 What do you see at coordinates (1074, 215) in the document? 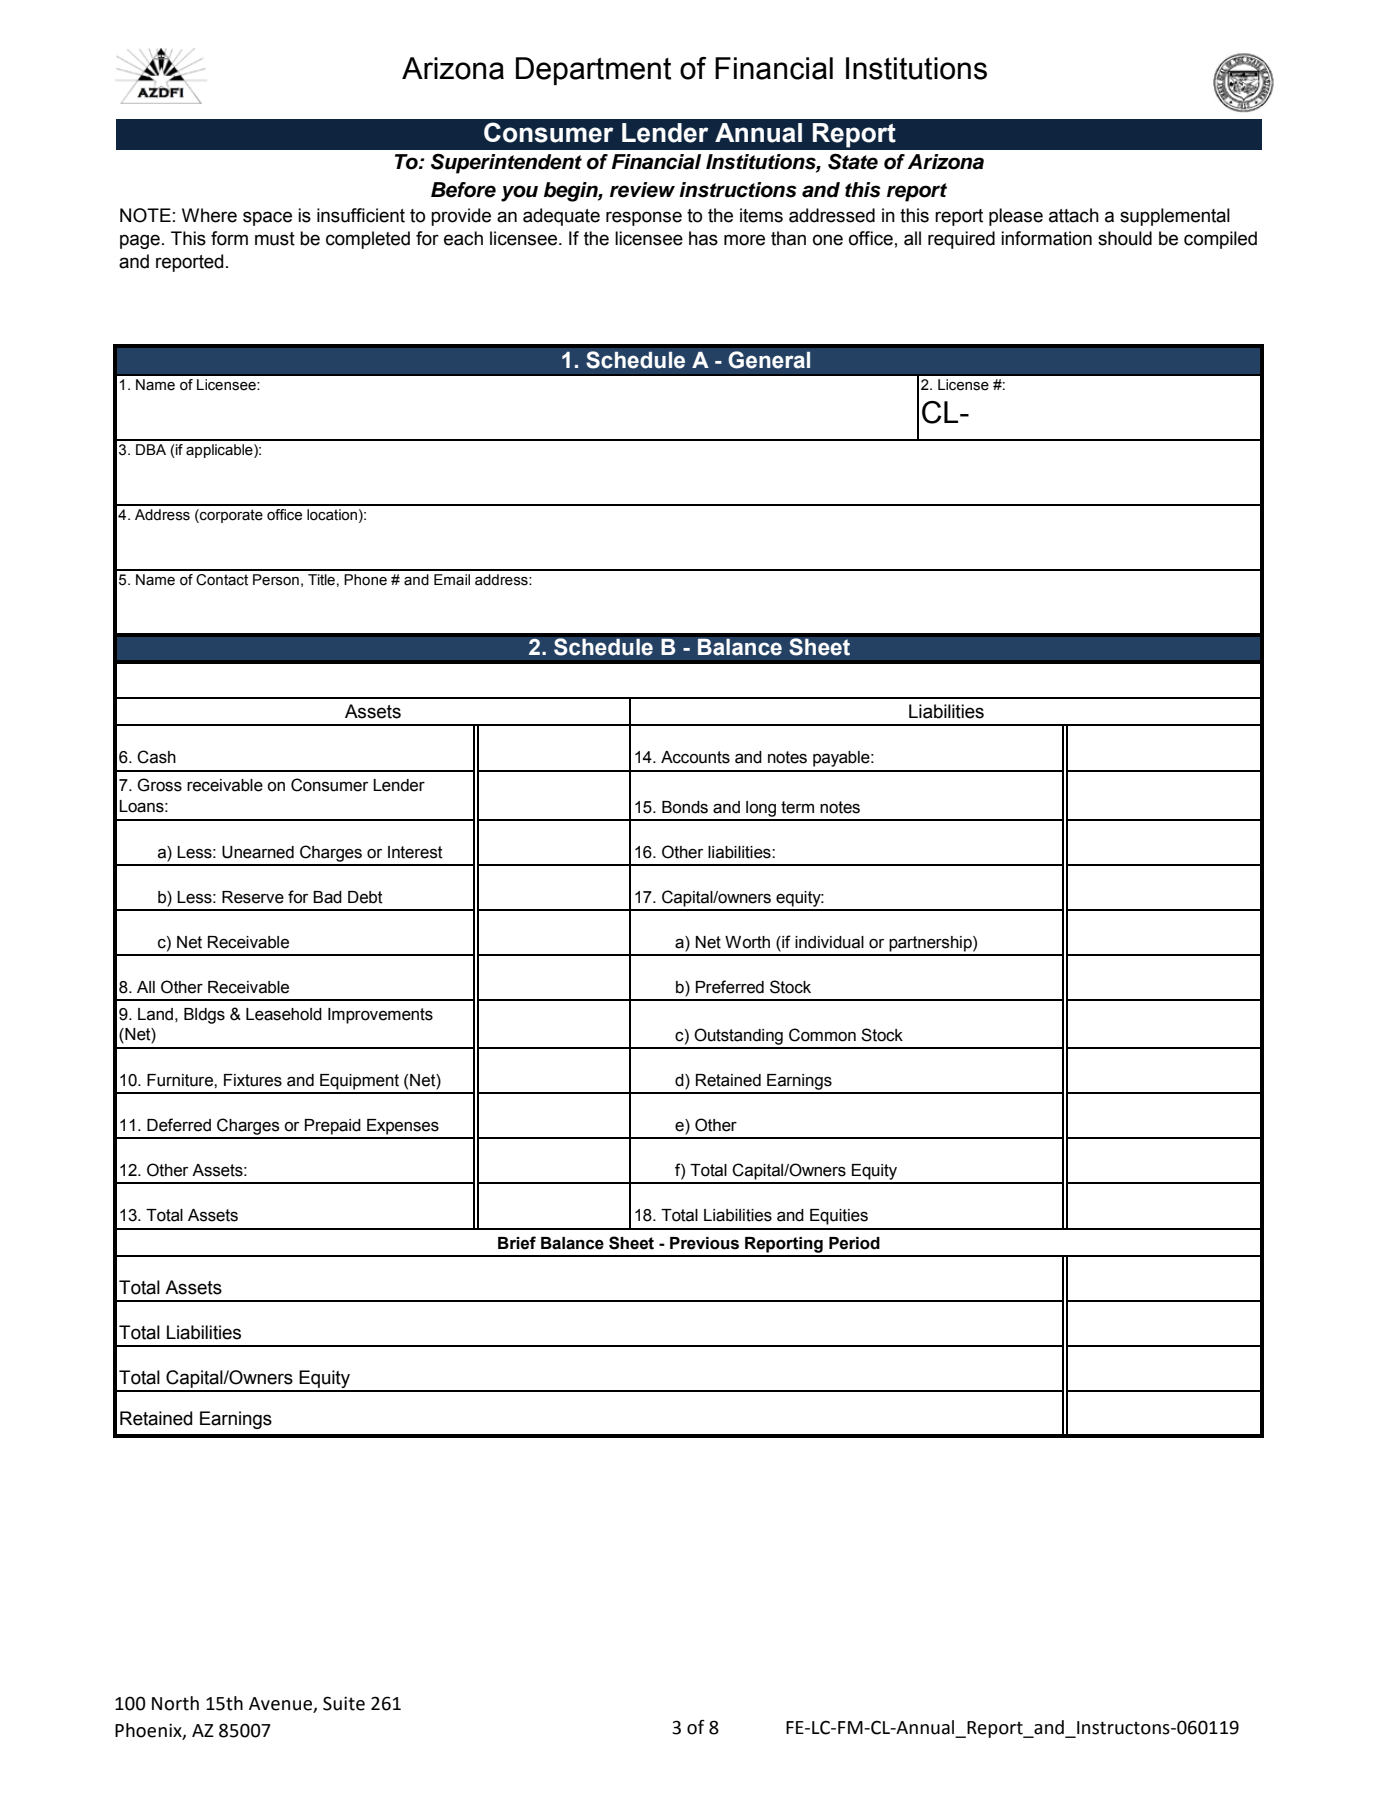
I see `attach` at bounding box center [1074, 215].
